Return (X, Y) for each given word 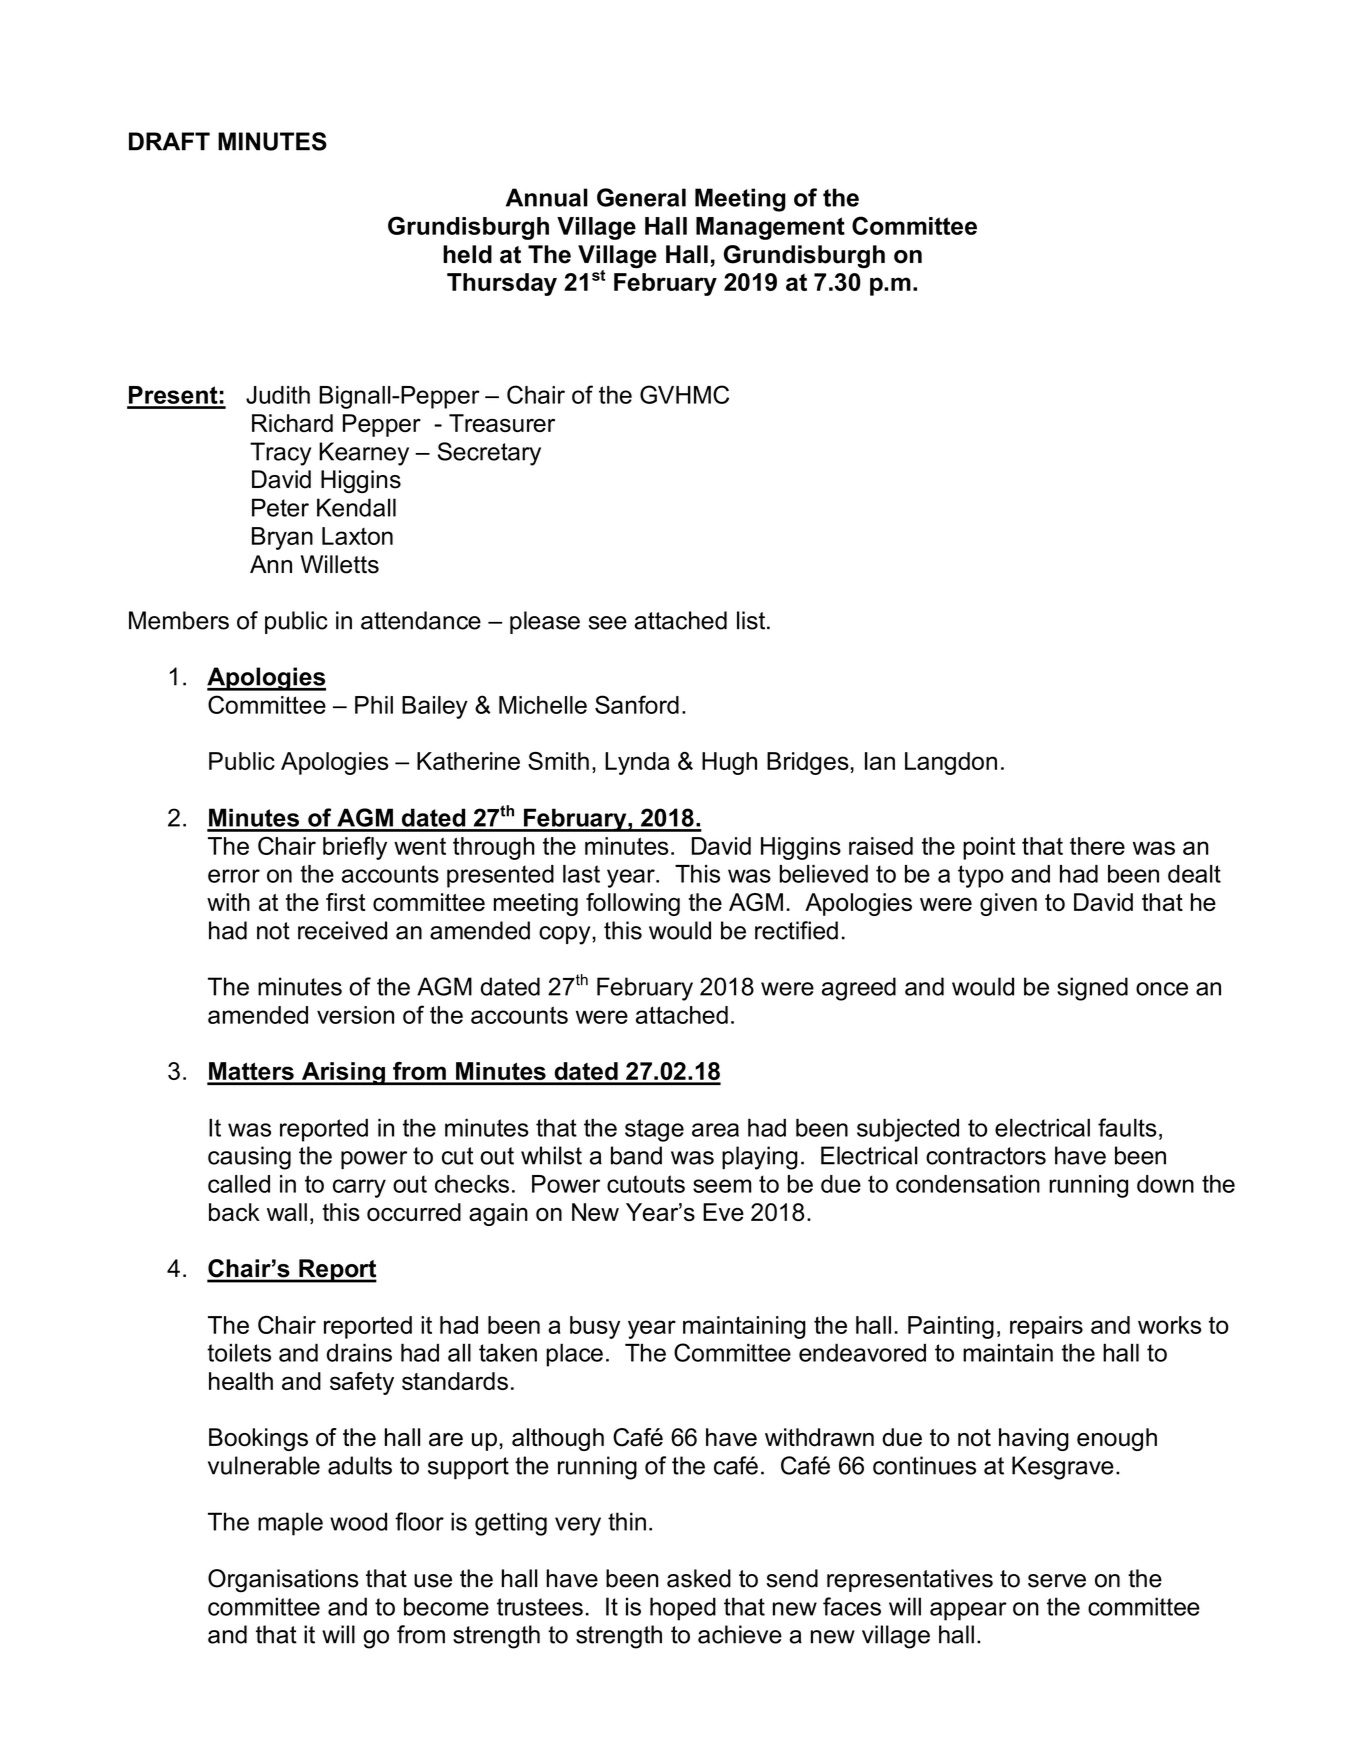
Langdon (951, 763)
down (1165, 1184)
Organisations (283, 1581)
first (346, 902)
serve (1057, 1581)
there (1097, 846)
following (633, 904)
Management (770, 228)
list (752, 620)
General (641, 197)
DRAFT (169, 141)
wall (287, 1212)
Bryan (282, 538)
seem (722, 1186)
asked (699, 1578)
